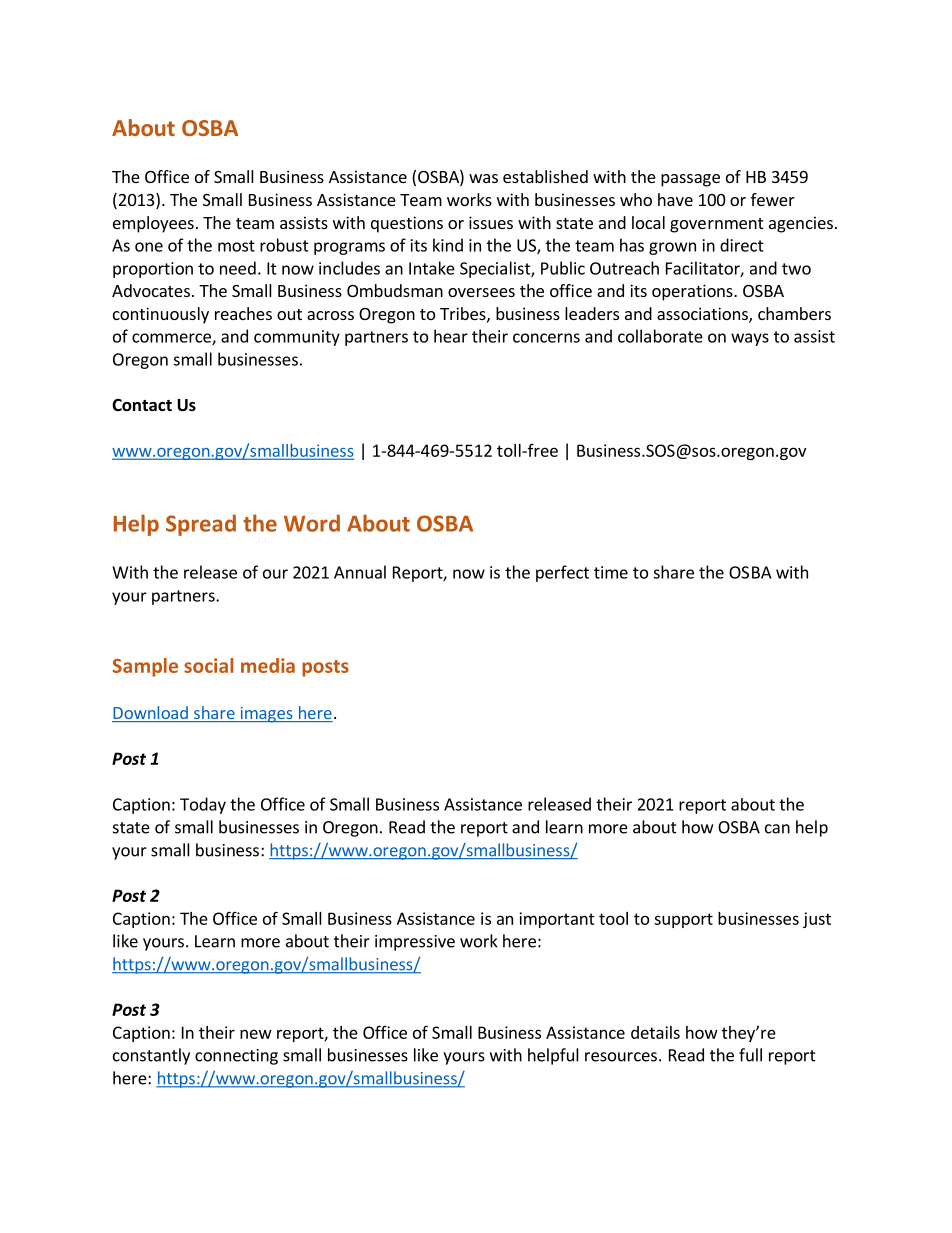  What do you see at coordinates (208, 665) in the image?
I see `social` at bounding box center [208, 665].
